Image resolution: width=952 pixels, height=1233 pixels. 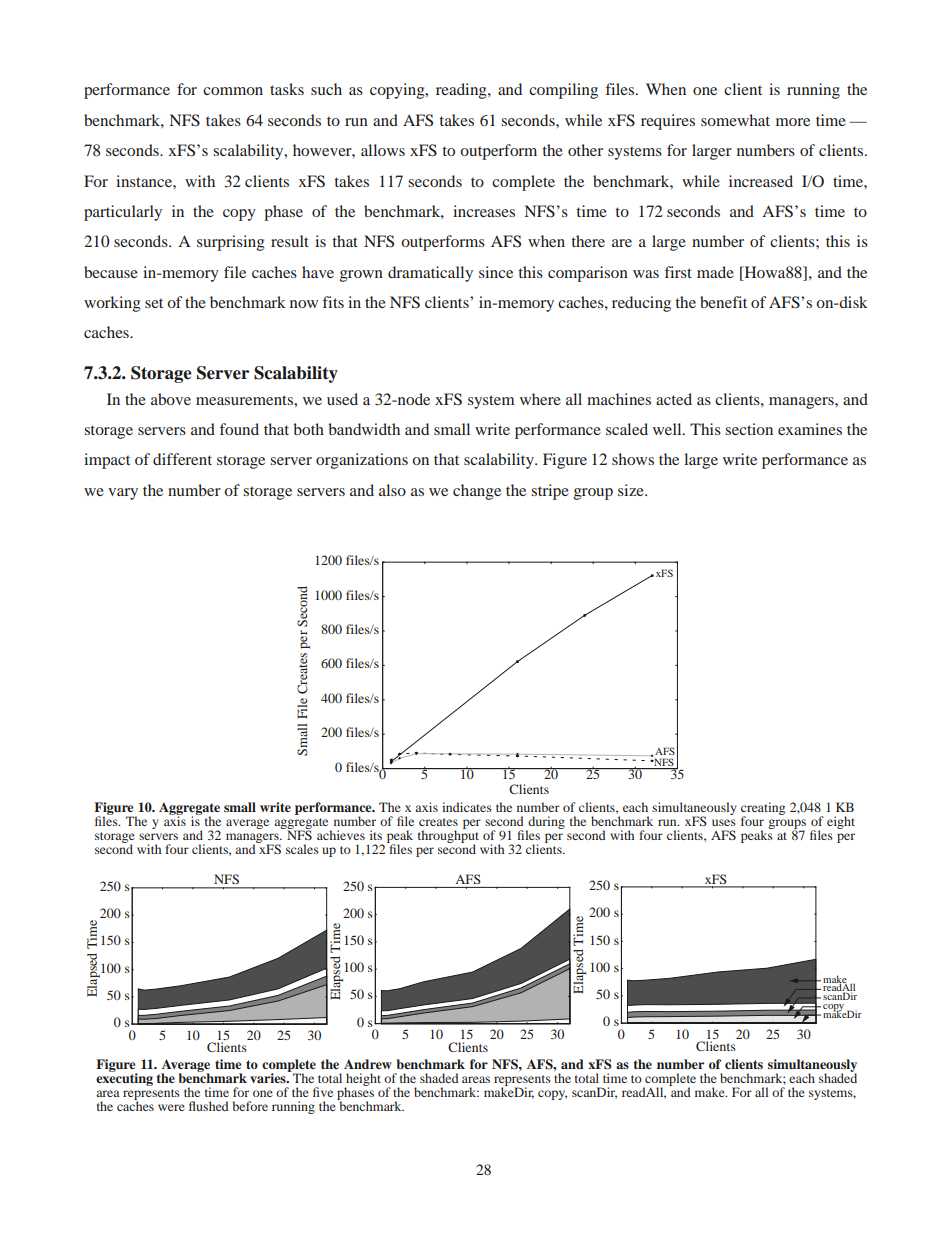 What do you see at coordinates (735, 120) in the document?
I see `somewhat` at bounding box center [735, 120].
